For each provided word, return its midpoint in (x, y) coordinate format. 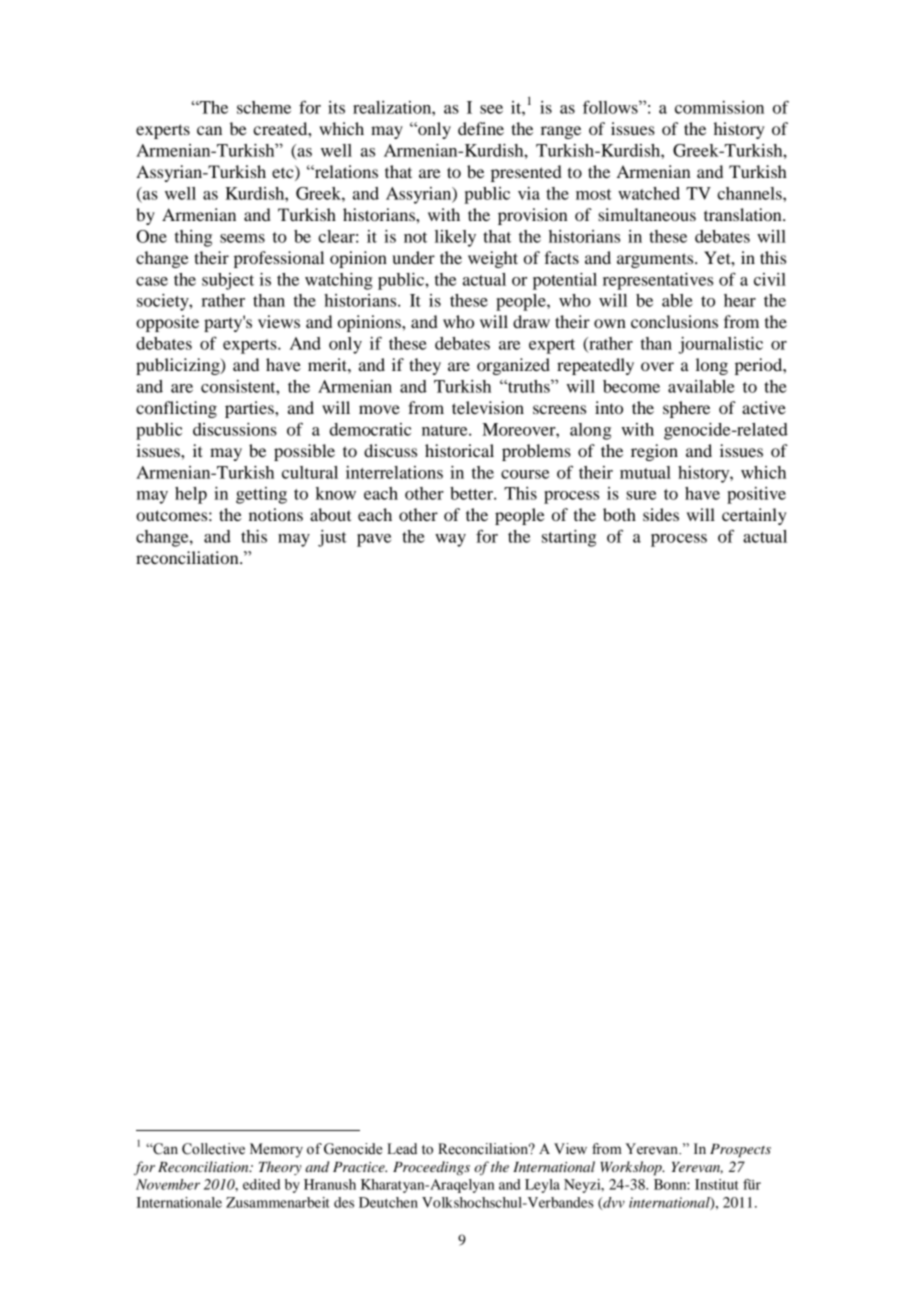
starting (569, 538)
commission (719, 107)
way (450, 540)
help (191, 495)
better (472, 493)
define (481, 128)
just (332, 538)
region (654, 452)
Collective (213, 1149)
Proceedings (431, 1168)
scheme (264, 107)
